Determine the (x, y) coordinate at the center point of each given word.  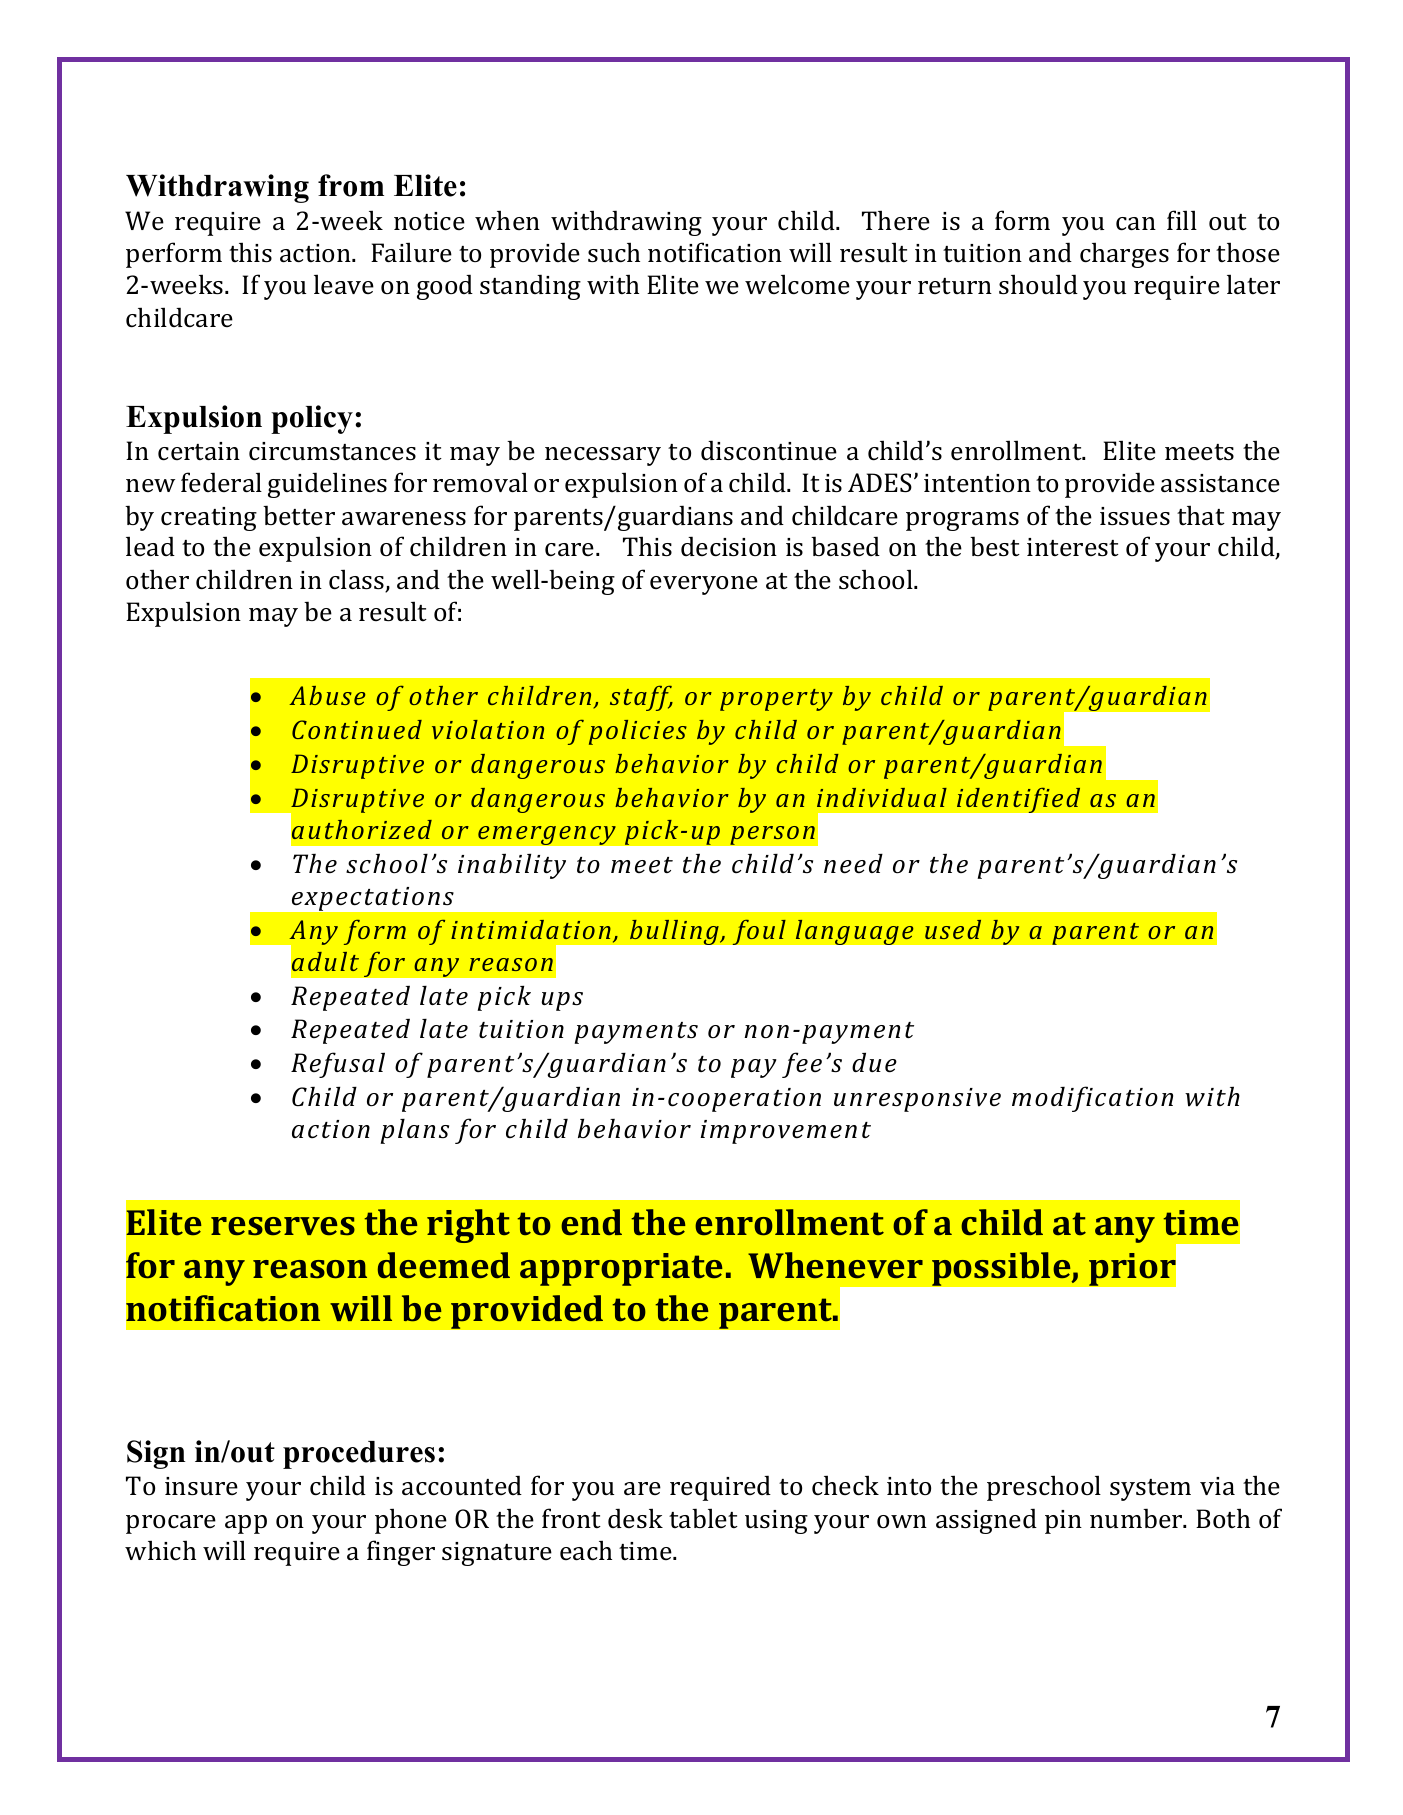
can (1136, 224)
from (351, 185)
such (614, 252)
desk (635, 1518)
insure (201, 1486)
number (1137, 1518)
